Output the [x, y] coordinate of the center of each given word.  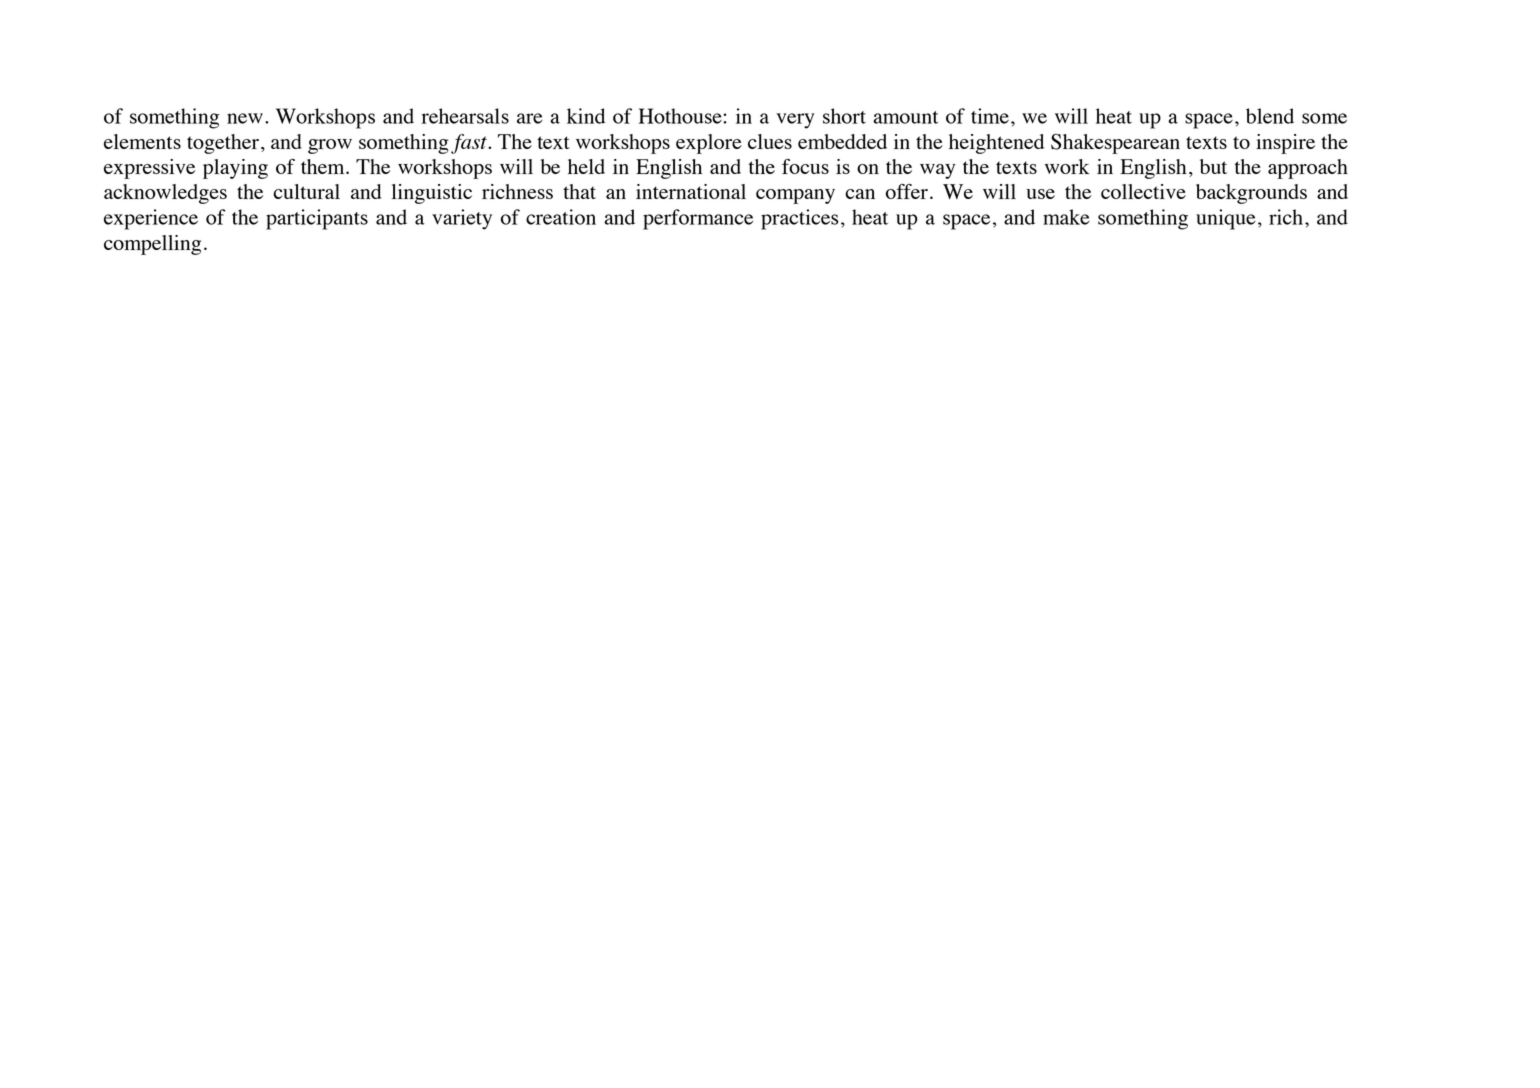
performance [698, 219]
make [1066, 217]
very [795, 121]
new [245, 118]
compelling [152, 245]
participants [317, 219]
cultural [306, 191]
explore [709, 144]
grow [330, 146]
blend [1270, 116]
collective [1143, 191]
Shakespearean [1115, 144]
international [691, 191]
